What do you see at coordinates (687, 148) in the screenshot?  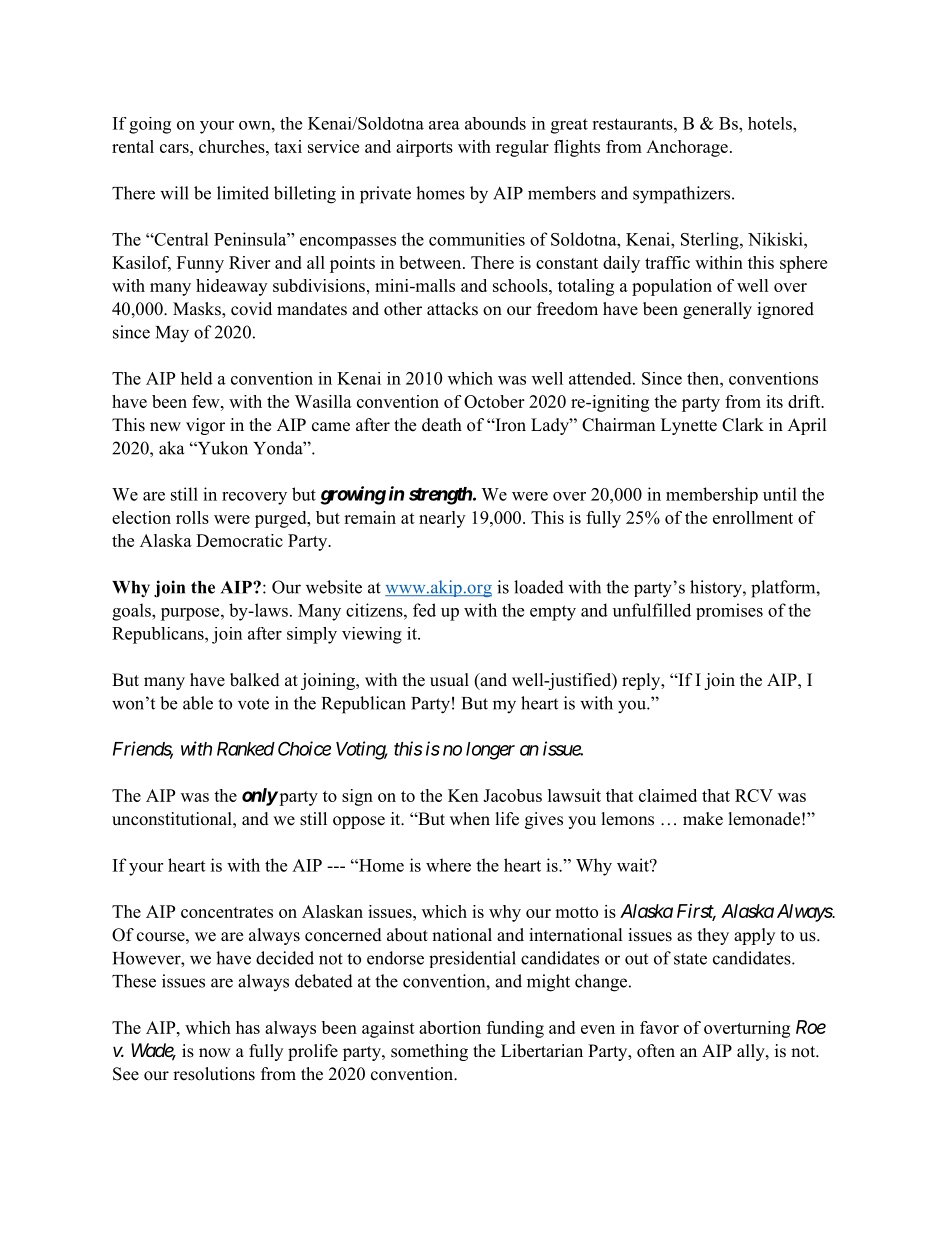 I see `Anchorage` at bounding box center [687, 148].
